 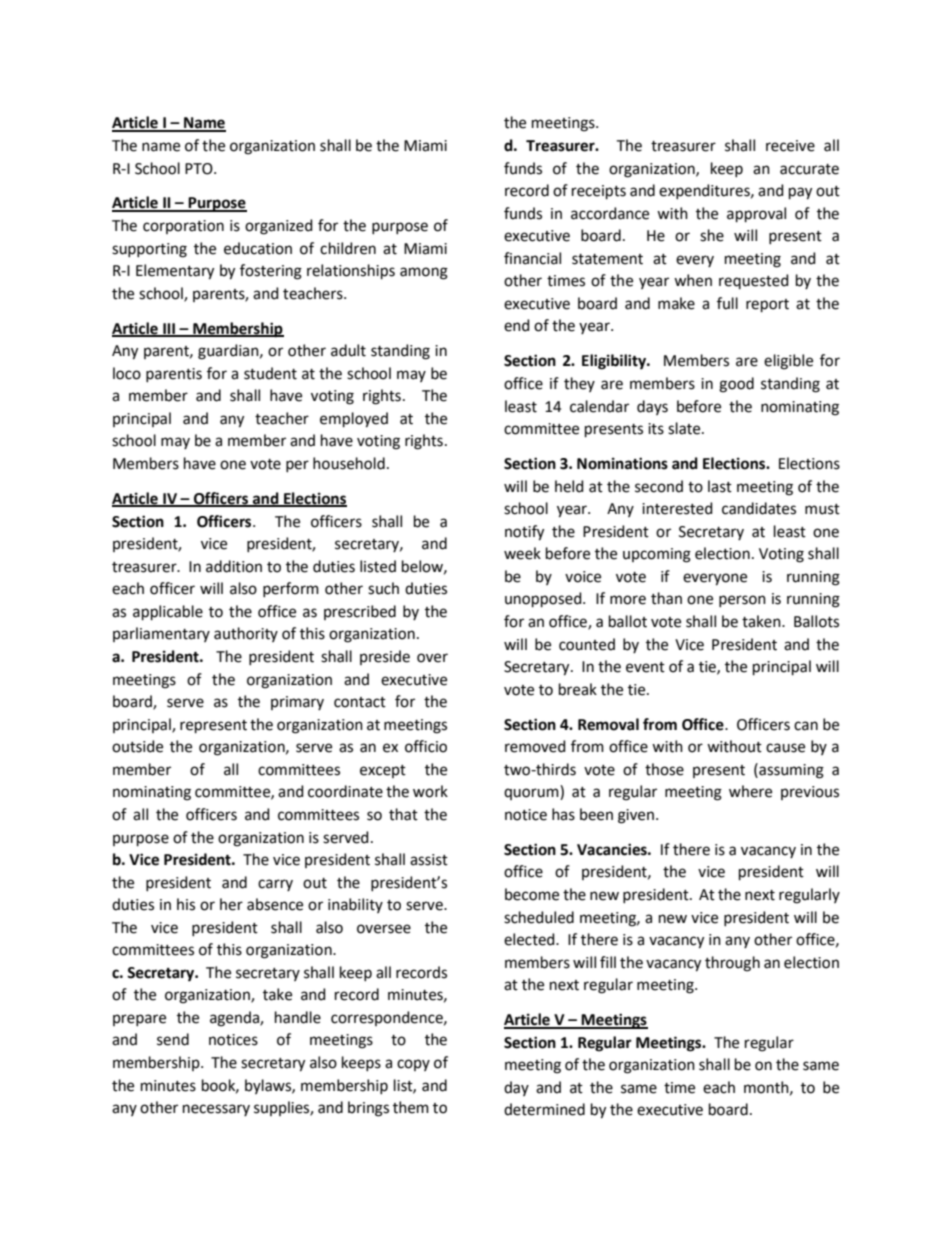 What do you see at coordinates (579, 384) in the screenshot?
I see `they` at bounding box center [579, 384].
